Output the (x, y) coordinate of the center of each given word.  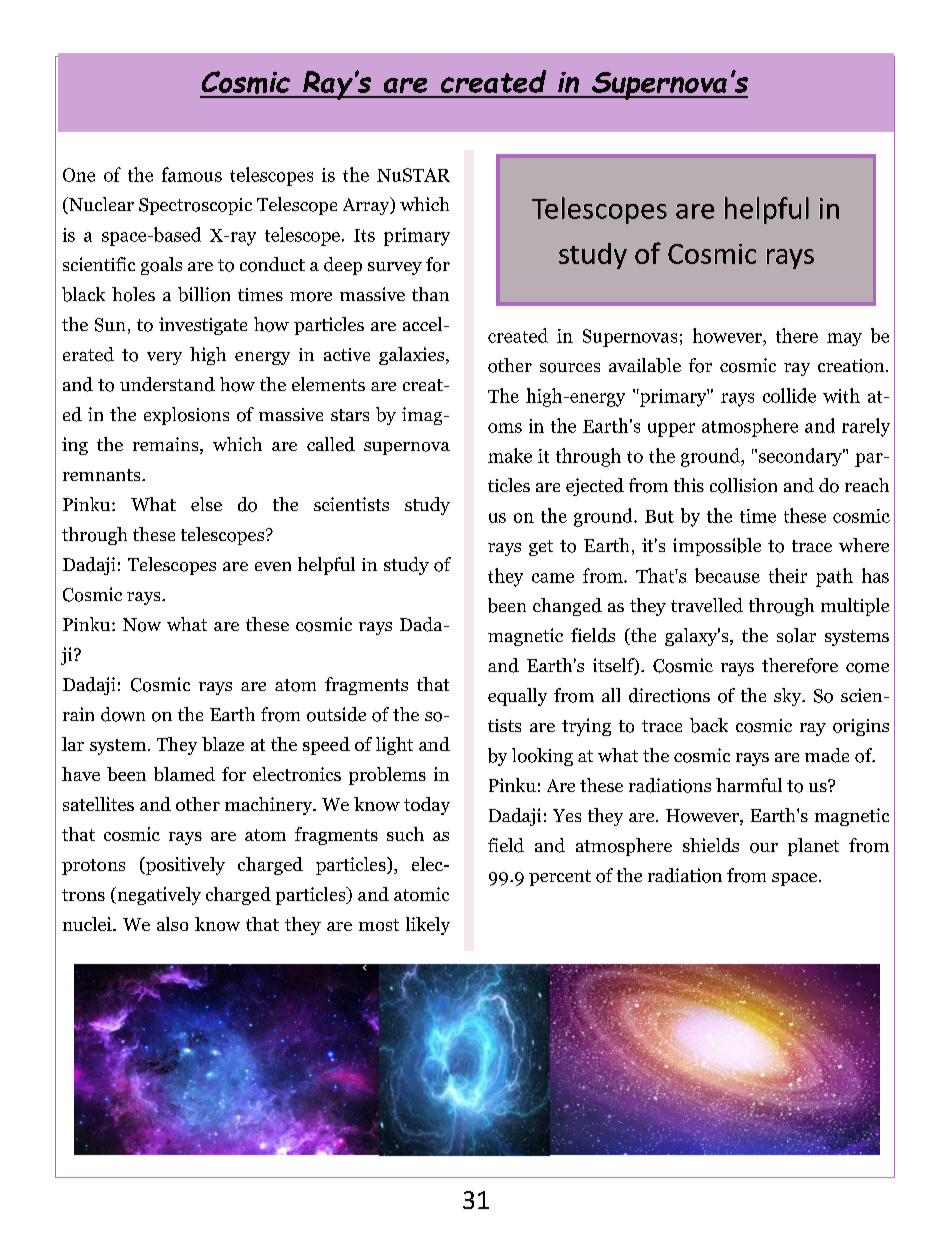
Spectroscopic (195, 206)
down (123, 714)
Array (367, 206)
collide (789, 395)
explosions (186, 416)
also (172, 924)
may (844, 339)
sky (789, 697)
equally (517, 697)
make (510, 455)
